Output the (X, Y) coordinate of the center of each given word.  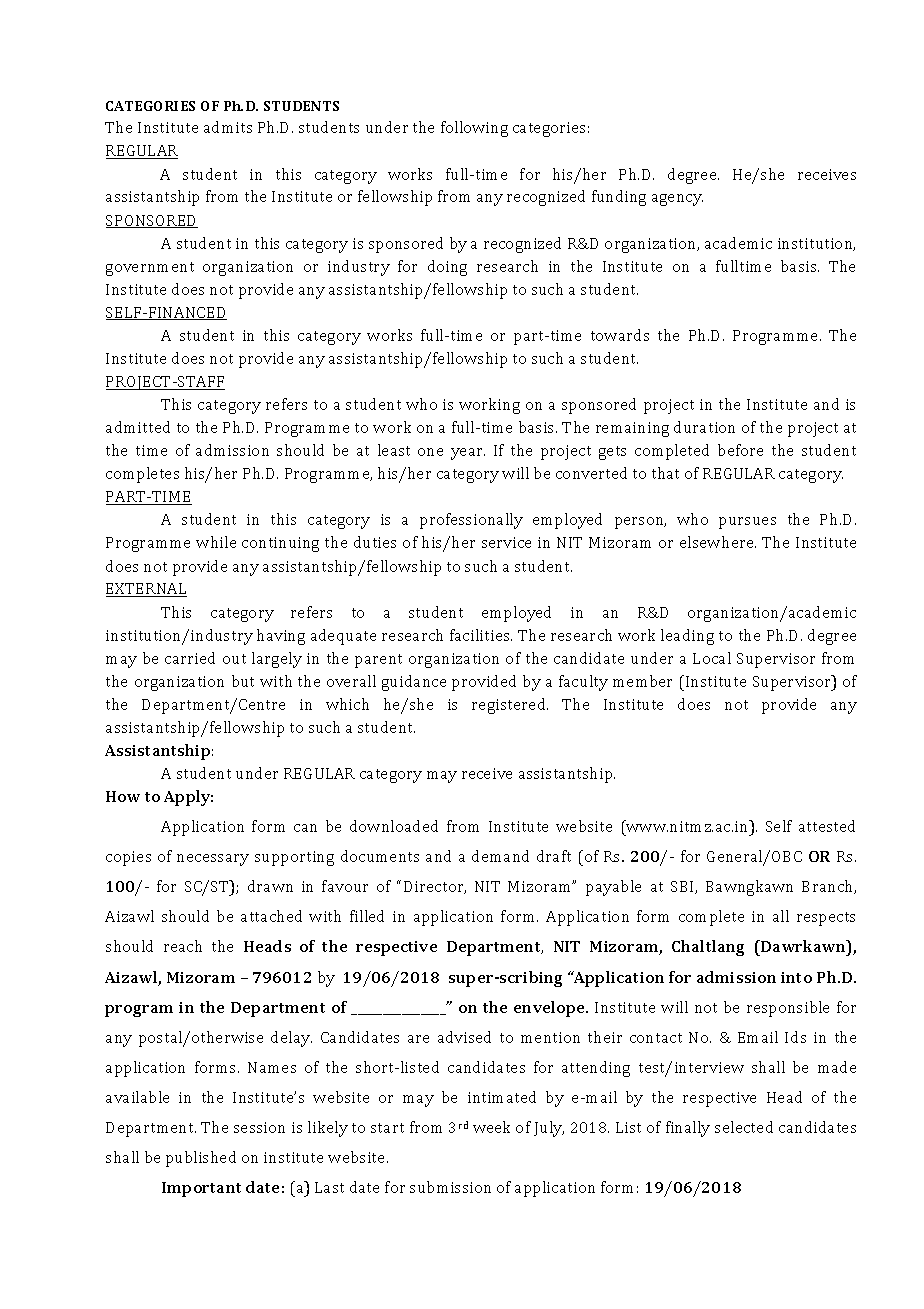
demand (500, 856)
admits (228, 127)
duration (704, 427)
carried (190, 658)
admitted (138, 427)
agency (677, 200)
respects (826, 919)
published (201, 1159)
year (468, 454)
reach (183, 946)
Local (712, 658)
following (474, 129)
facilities (481, 635)
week (491, 1127)
